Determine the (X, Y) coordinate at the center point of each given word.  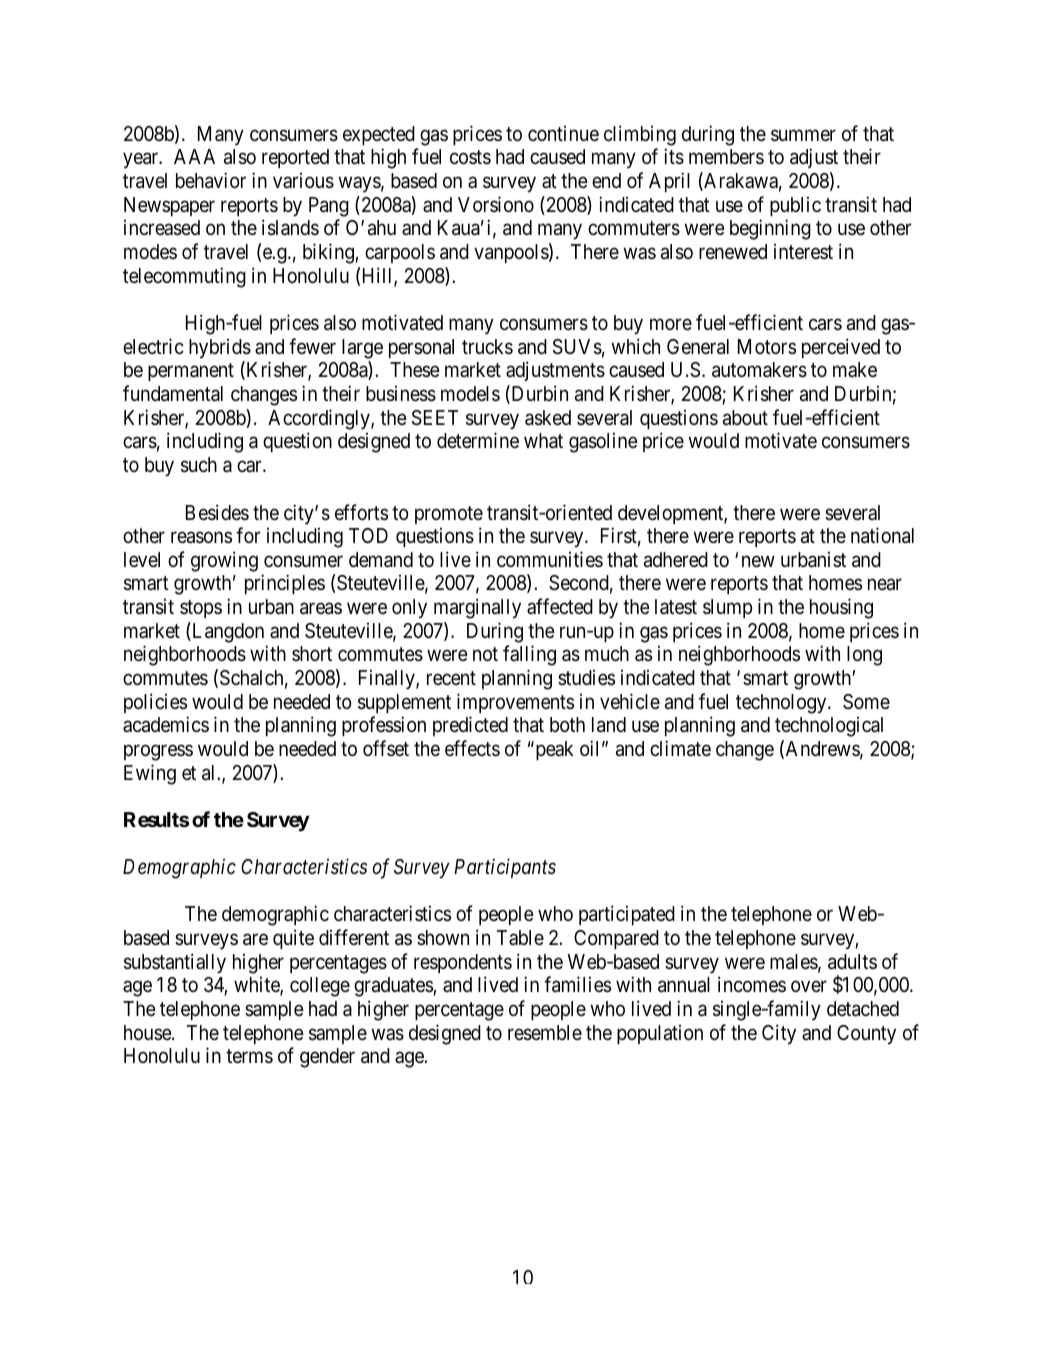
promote (449, 515)
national (882, 535)
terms (249, 1056)
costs (470, 157)
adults (852, 962)
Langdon (227, 632)
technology (782, 704)
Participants (505, 868)
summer (803, 135)
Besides (217, 512)
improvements (515, 703)
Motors (767, 346)
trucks (487, 346)
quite (293, 939)
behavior (211, 180)
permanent (191, 372)
